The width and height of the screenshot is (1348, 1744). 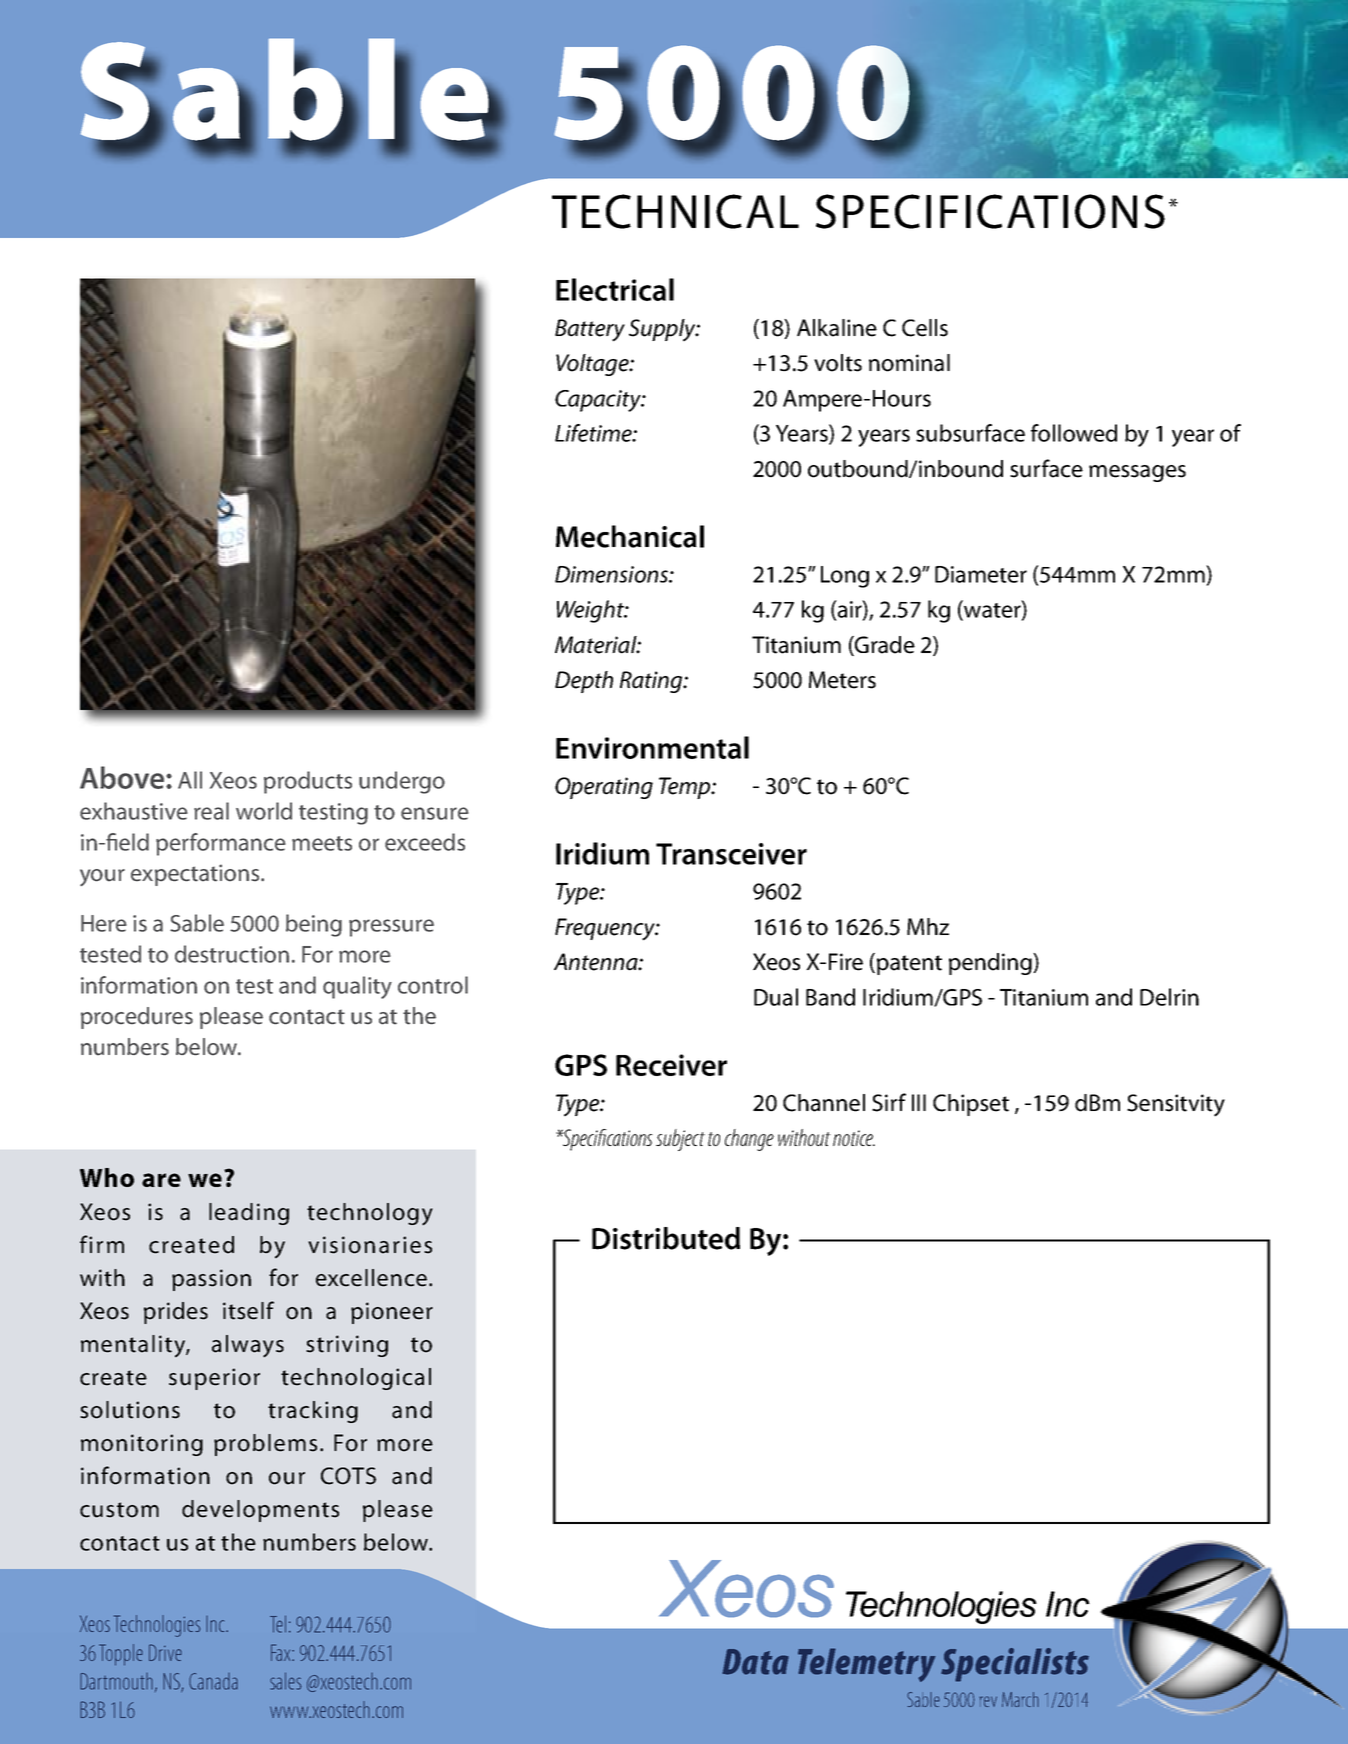 What do you see at coordinates (615, 289) in the screenshot?
I see `Electrical` at bounding box center [615, 289].
